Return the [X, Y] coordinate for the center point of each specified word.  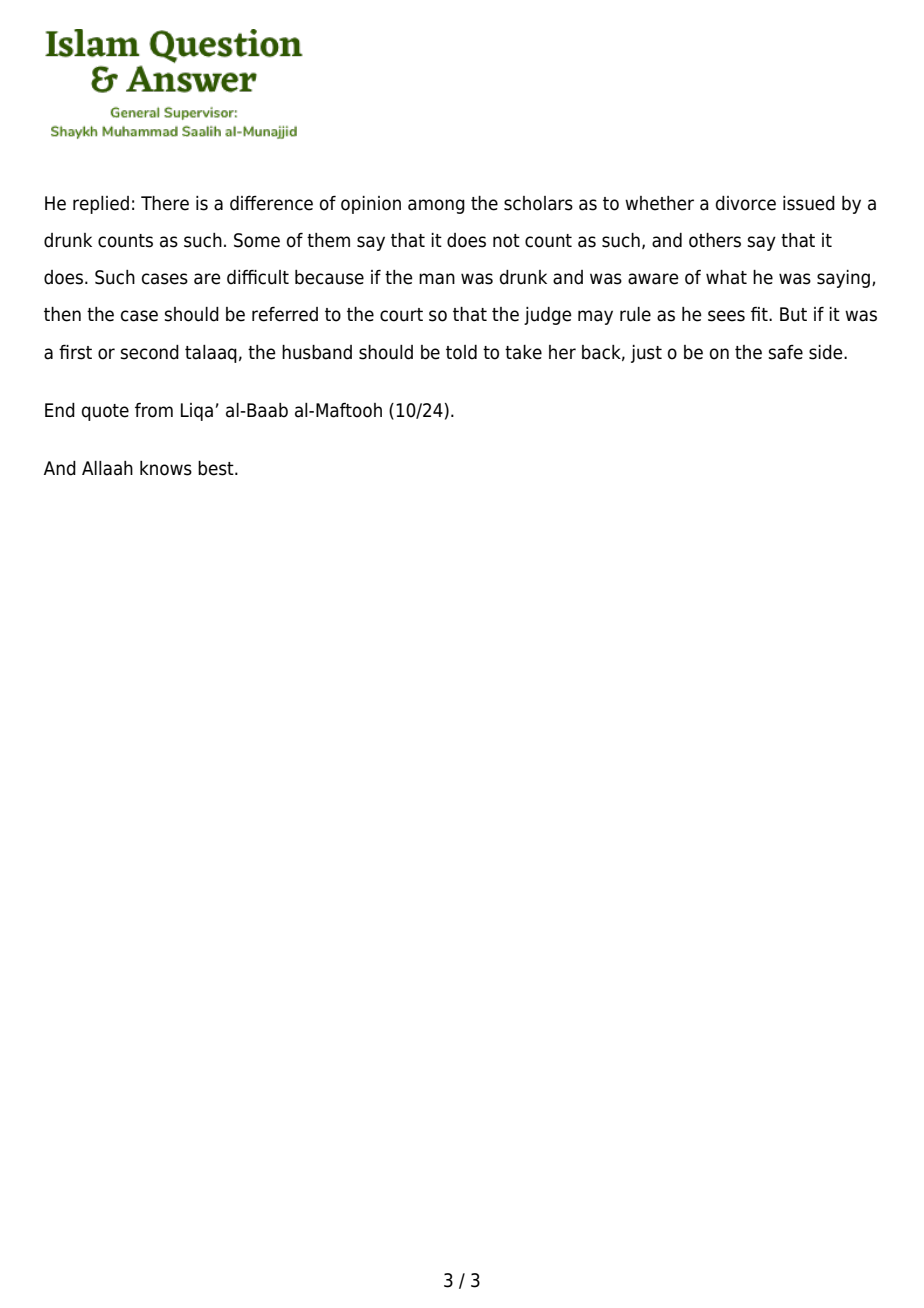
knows [166, 468]
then [62, 314]
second [149, 352]
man [437, 279]
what [726, 277]
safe [785, 352]
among [436, 206]
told [461, 352]
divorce [746, 203]
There [165, 203]
